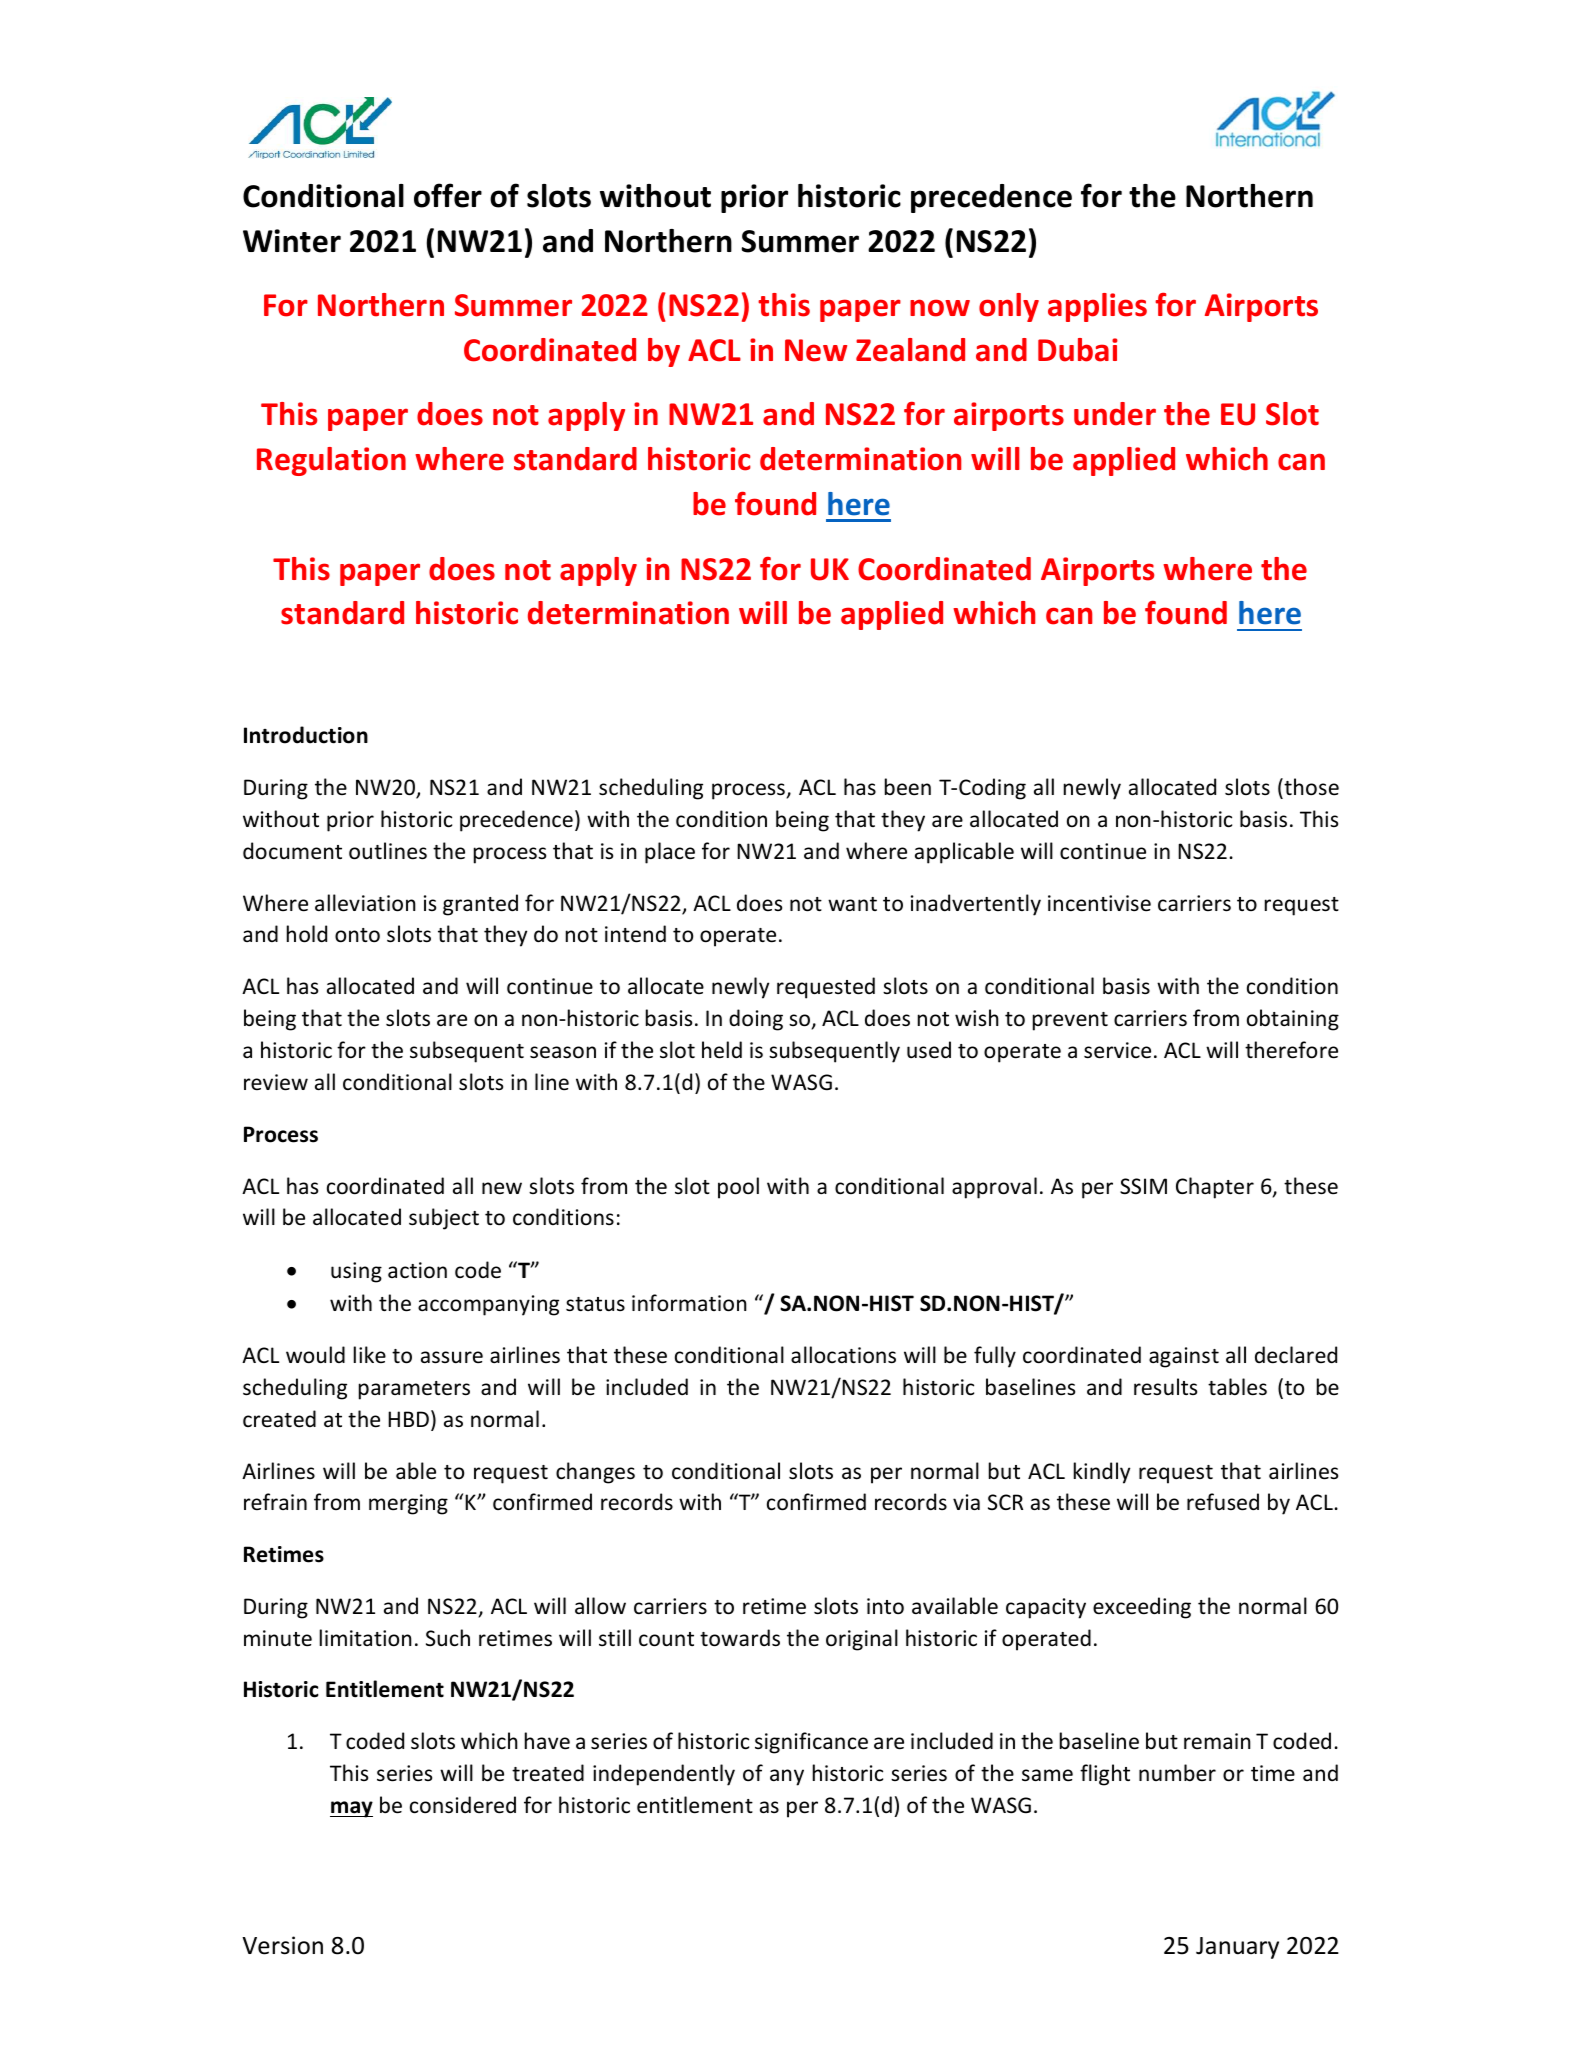  I want to click on under, so click(1115, 414).
